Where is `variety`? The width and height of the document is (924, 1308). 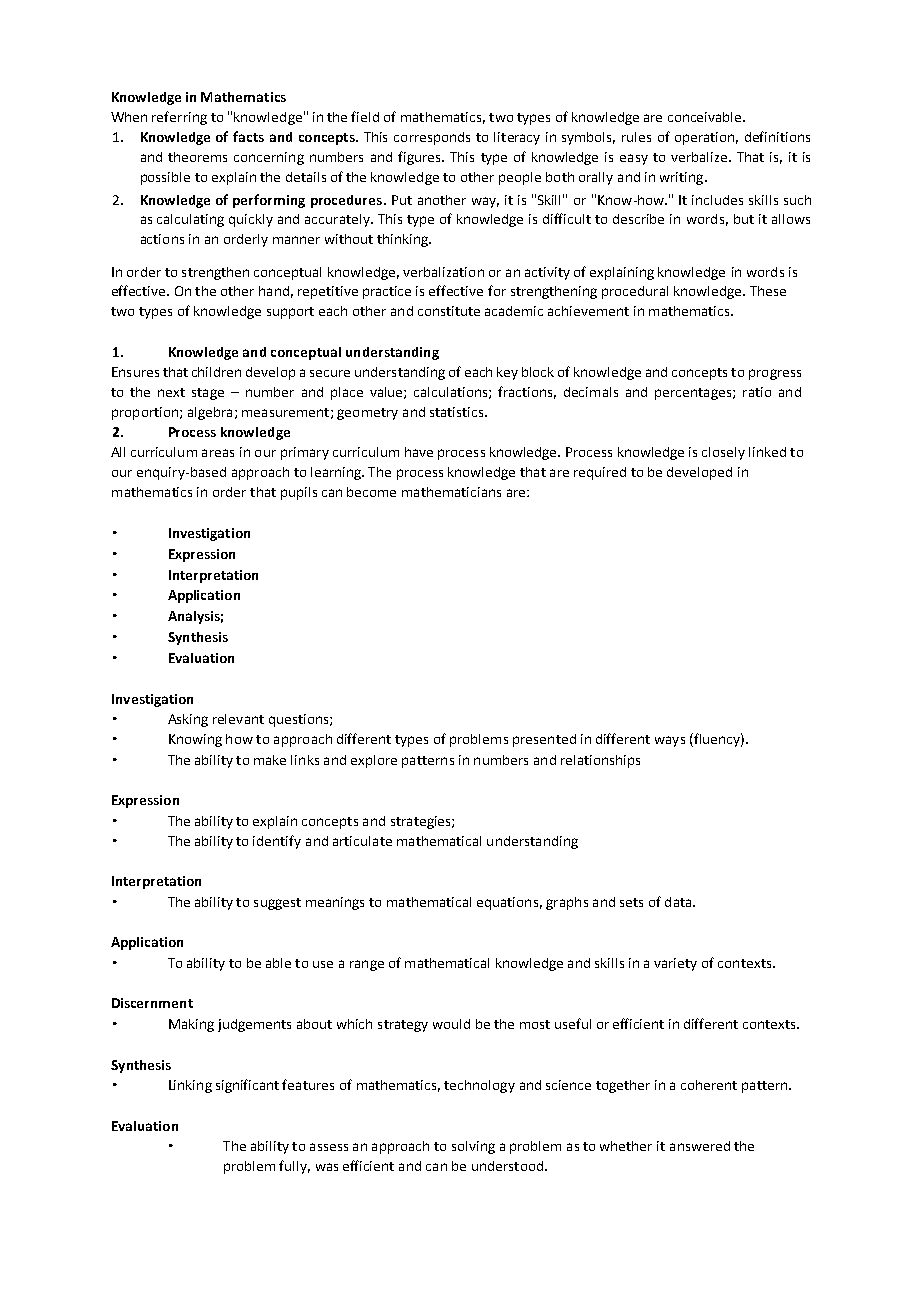
variety is located at coordinates (675, 964).
